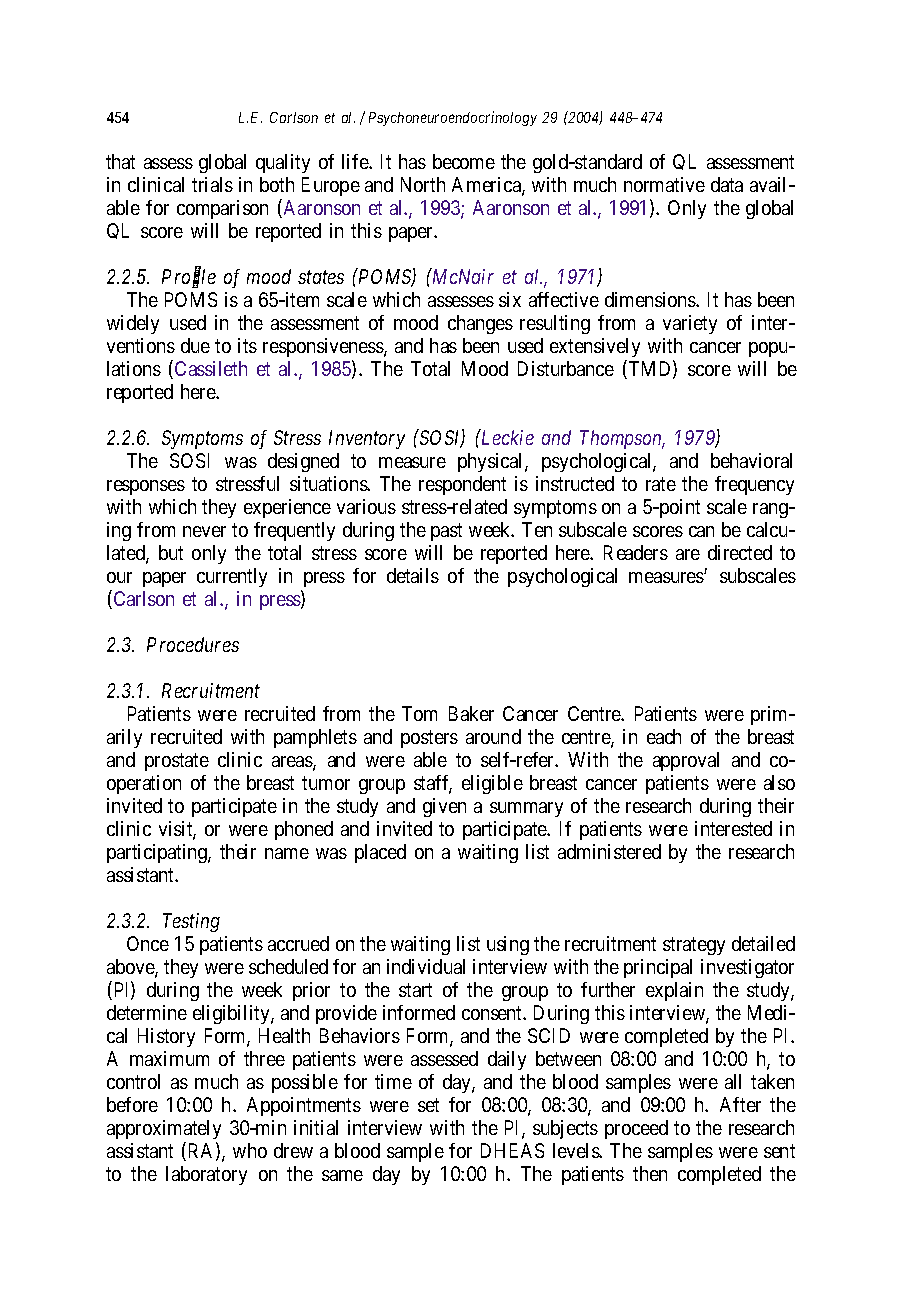 The width and height of the image is (906, 1316). I want to click on Procedures, so click(193, 644).
